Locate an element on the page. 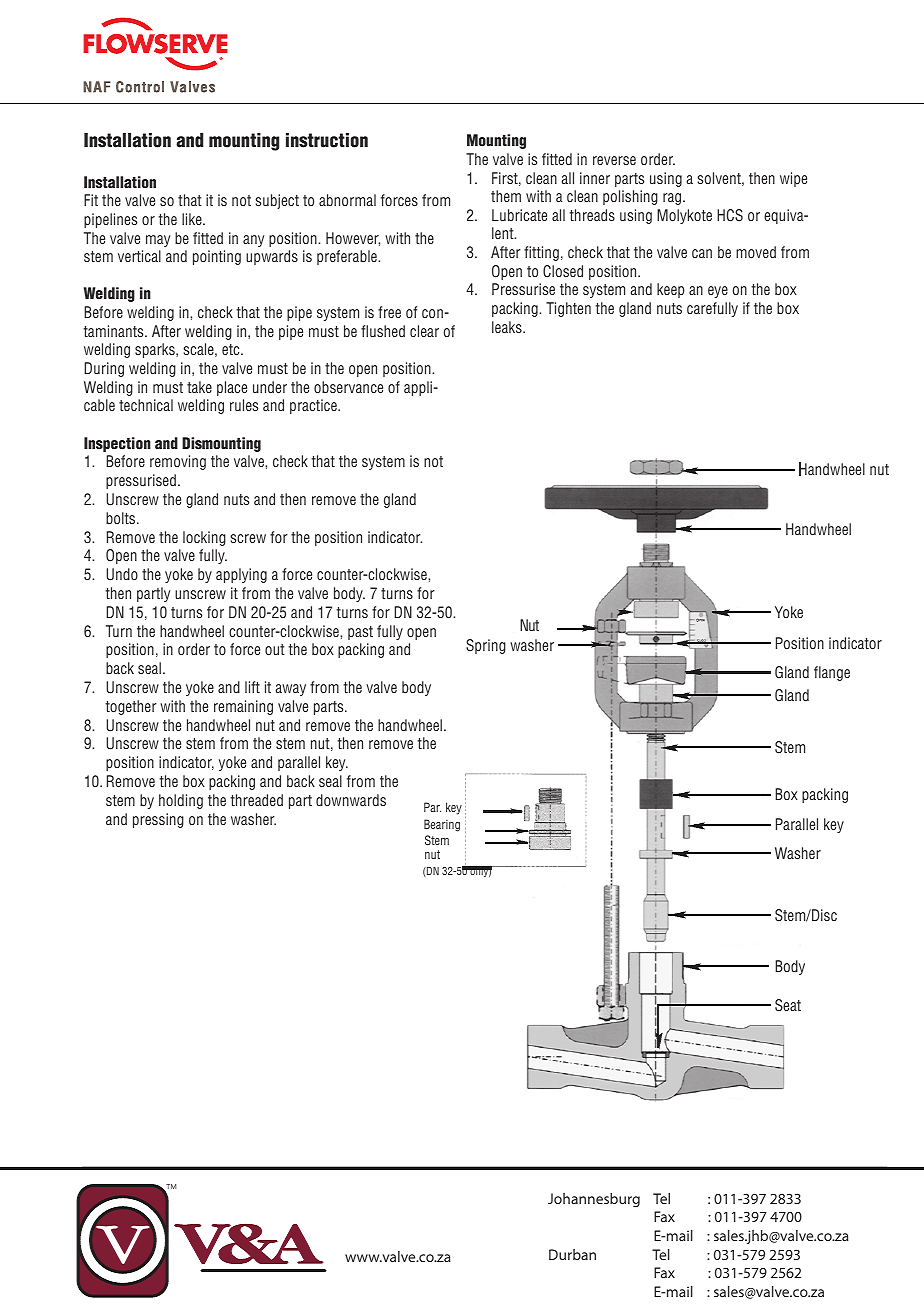 Image resolution: width=924 pixels, height=1308 pixels. Bearing is located at coordinates (442, 825).
